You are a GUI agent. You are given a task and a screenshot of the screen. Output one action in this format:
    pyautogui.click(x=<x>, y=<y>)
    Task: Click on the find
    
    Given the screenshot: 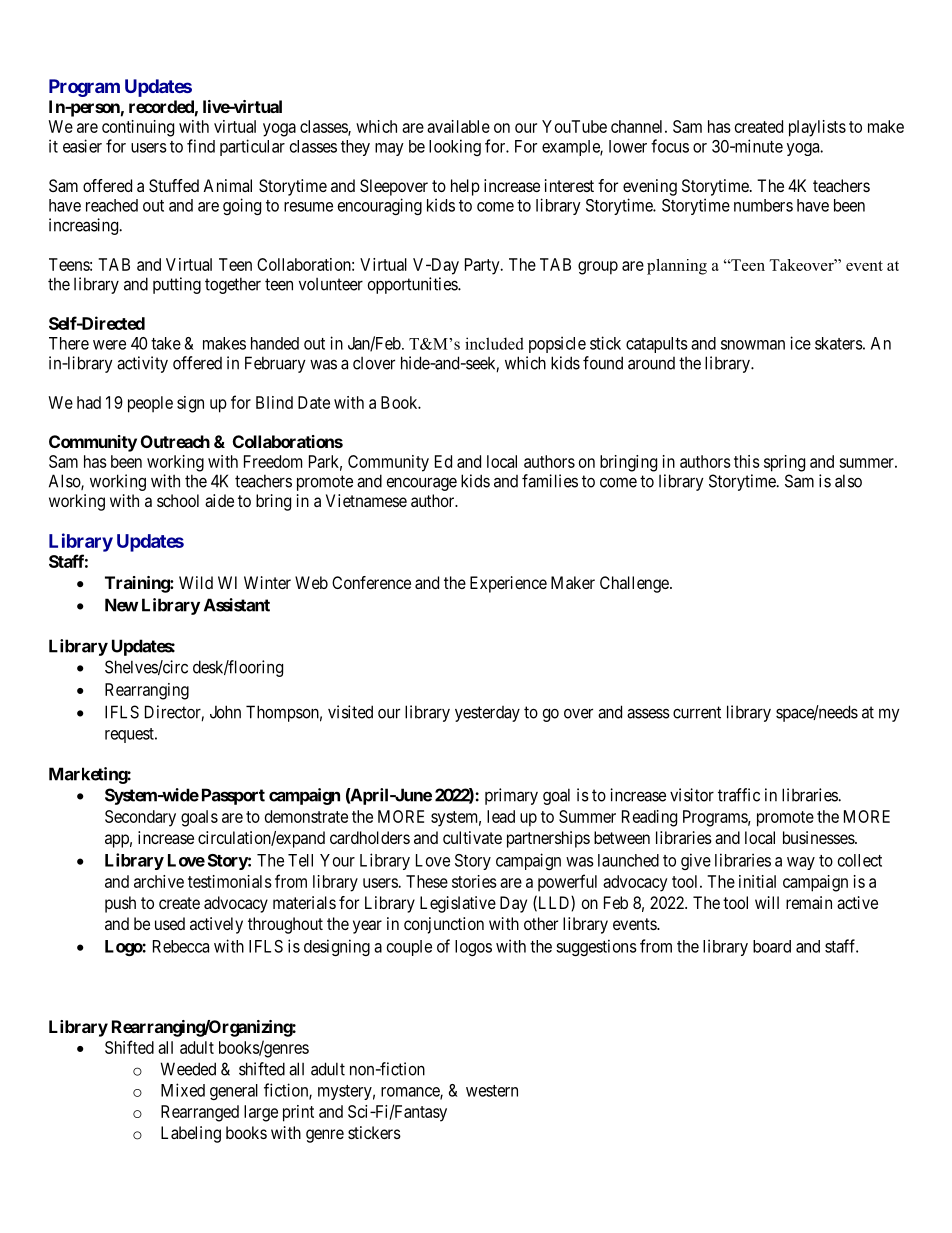 What is the action you would take?
    pyautogui.click(x=201, y=146)
